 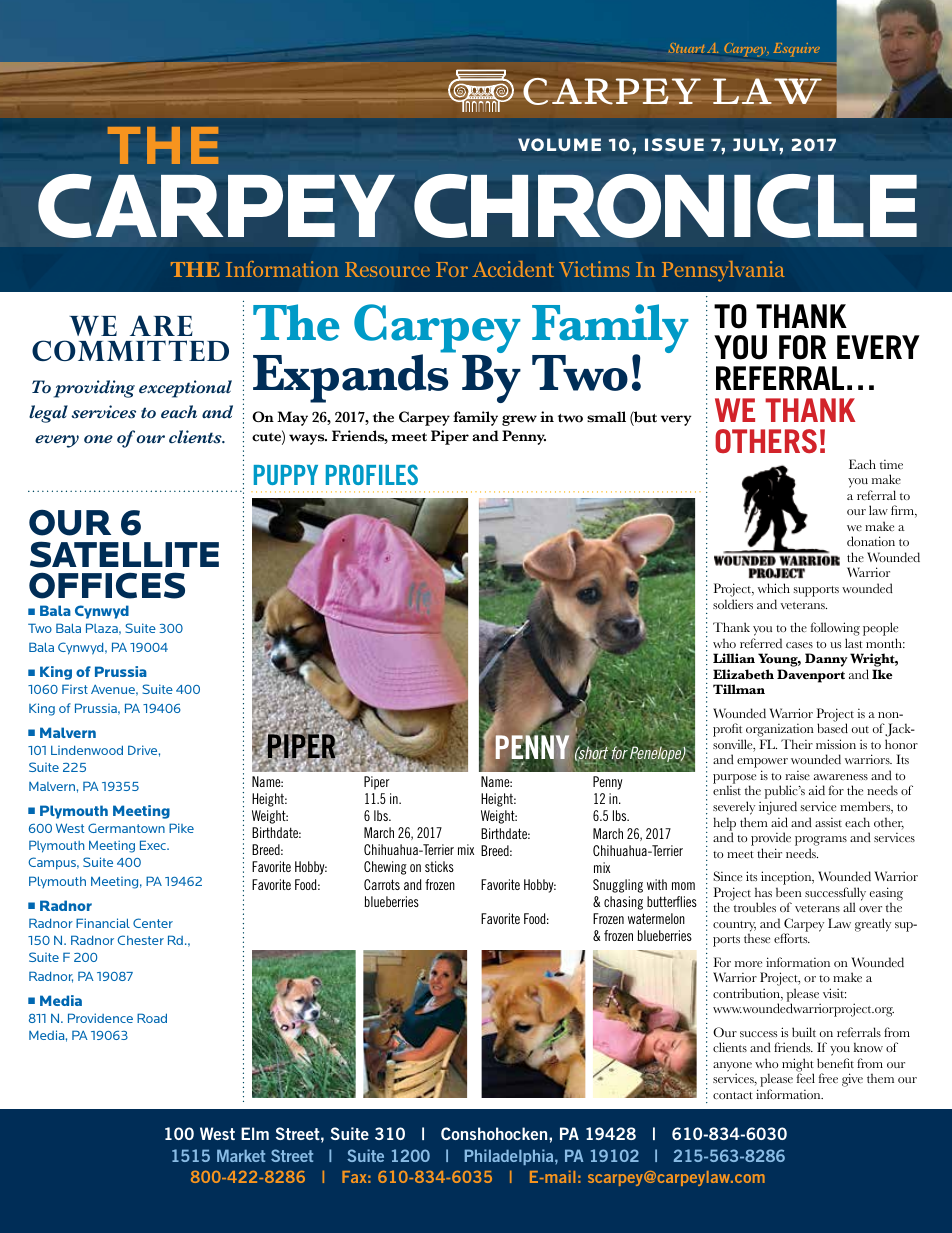 What do you see at coordinates (241, 1155) in the screenshot?
I see `Market` at bounding box center [241, 1155].
